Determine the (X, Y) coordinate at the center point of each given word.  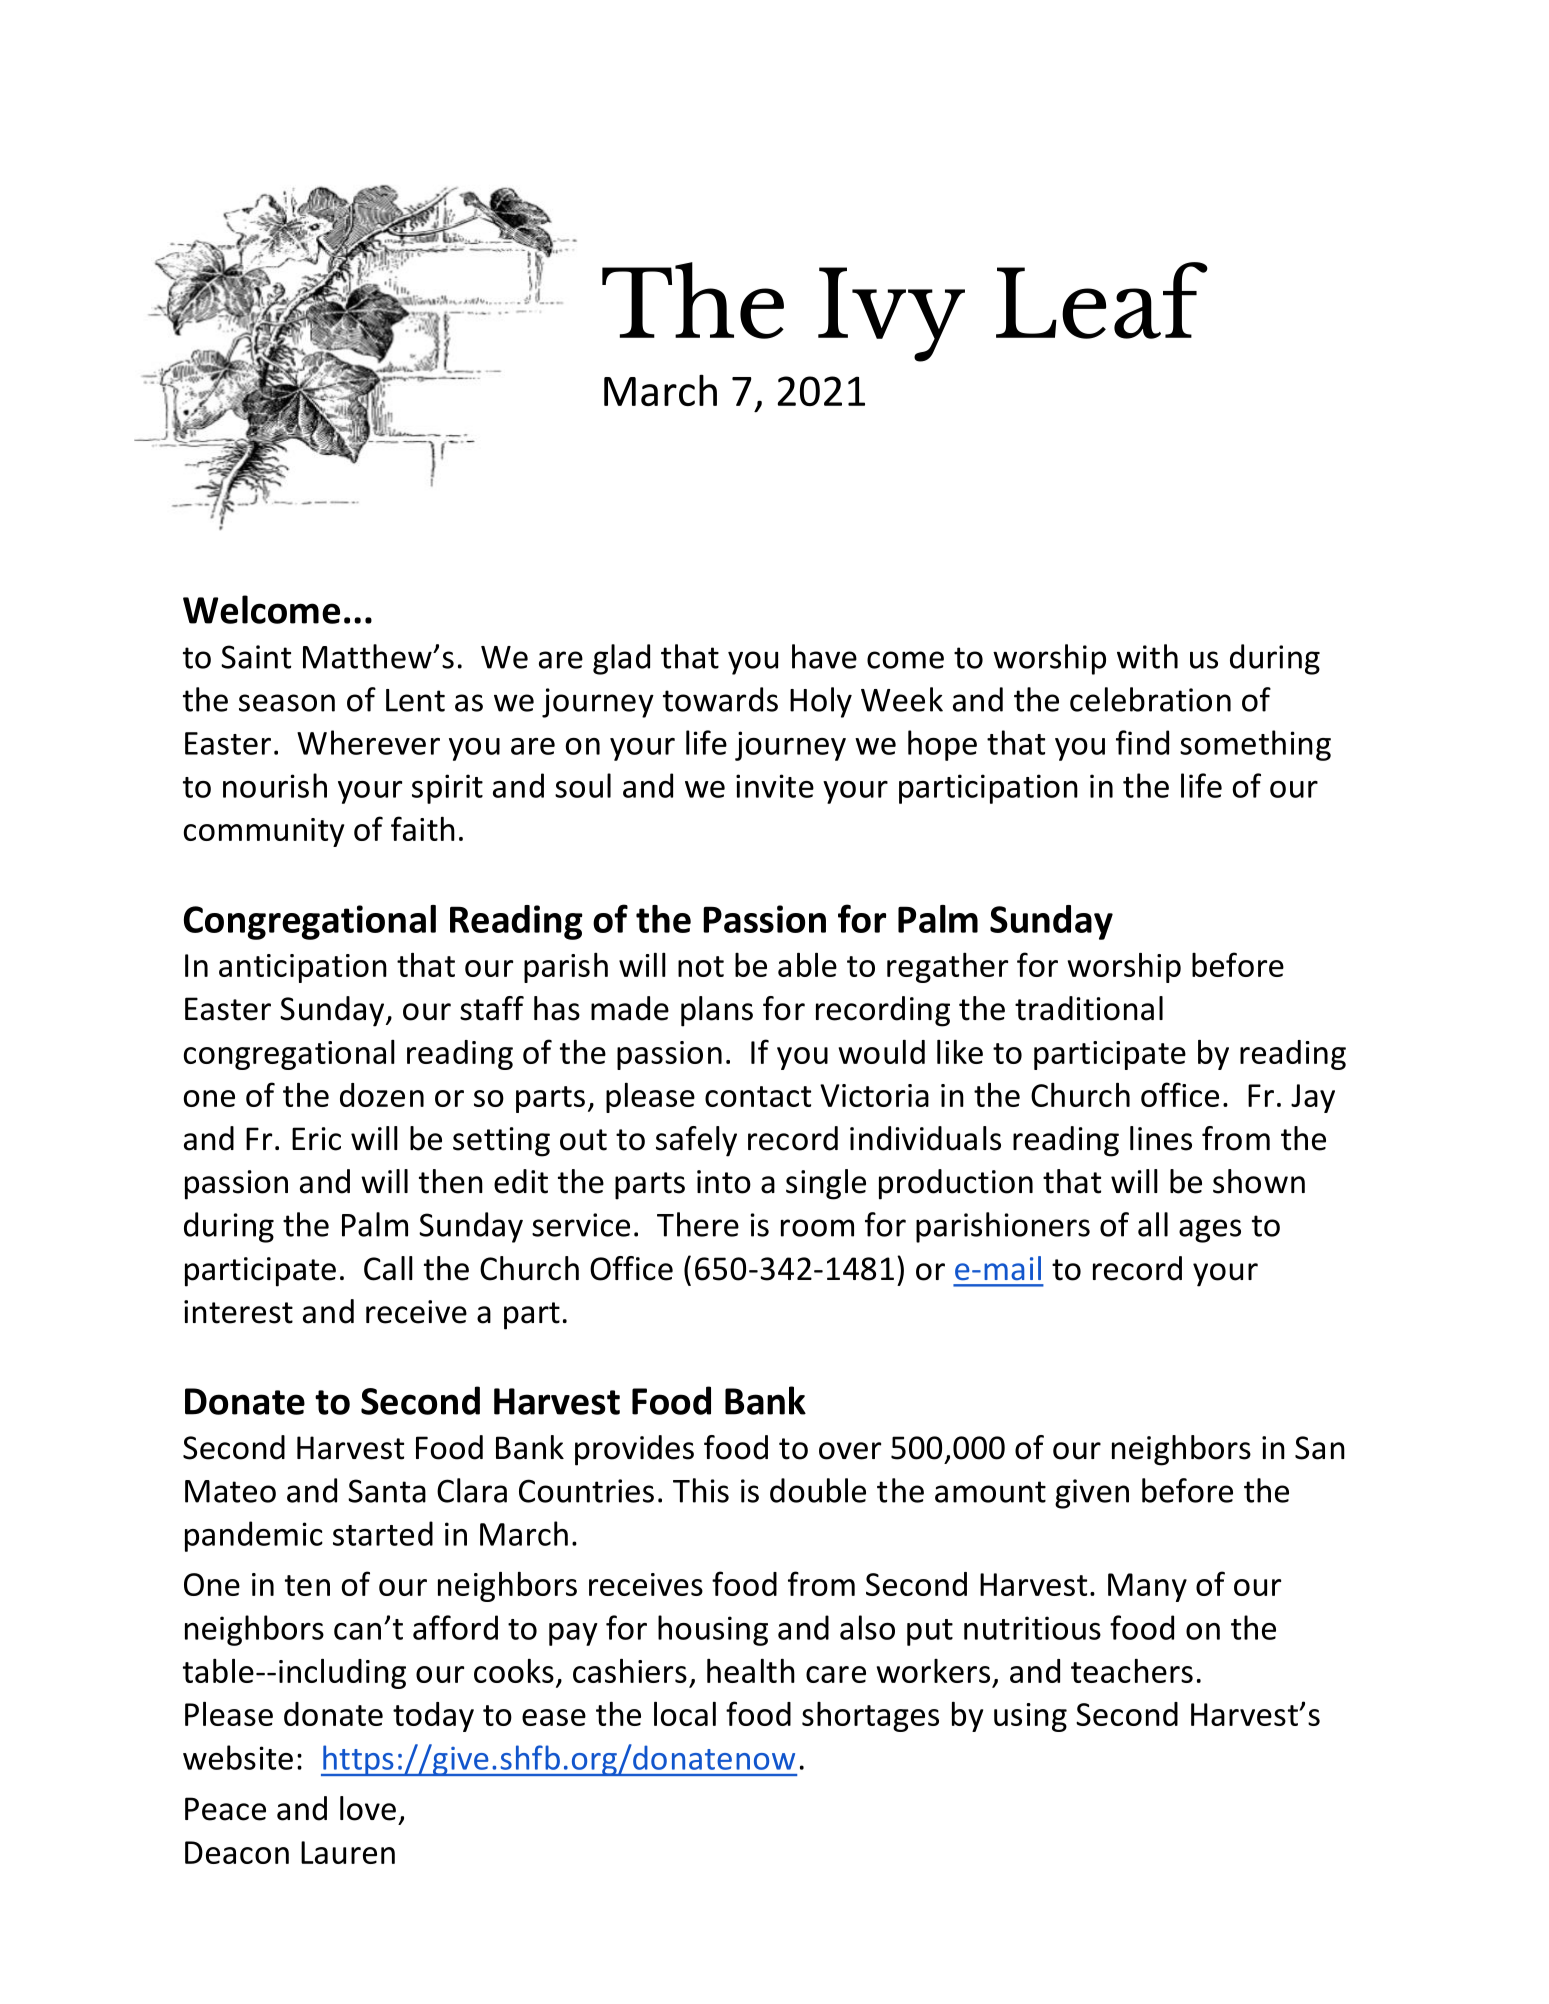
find (1142, 742)
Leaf (1102, 300)
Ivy (891, 314)
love (368, 1808)
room (817, 1228)
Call (388, 1268)
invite (775, 786)
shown (1259, 1181)
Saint (256, 657)
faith (423, 828)
